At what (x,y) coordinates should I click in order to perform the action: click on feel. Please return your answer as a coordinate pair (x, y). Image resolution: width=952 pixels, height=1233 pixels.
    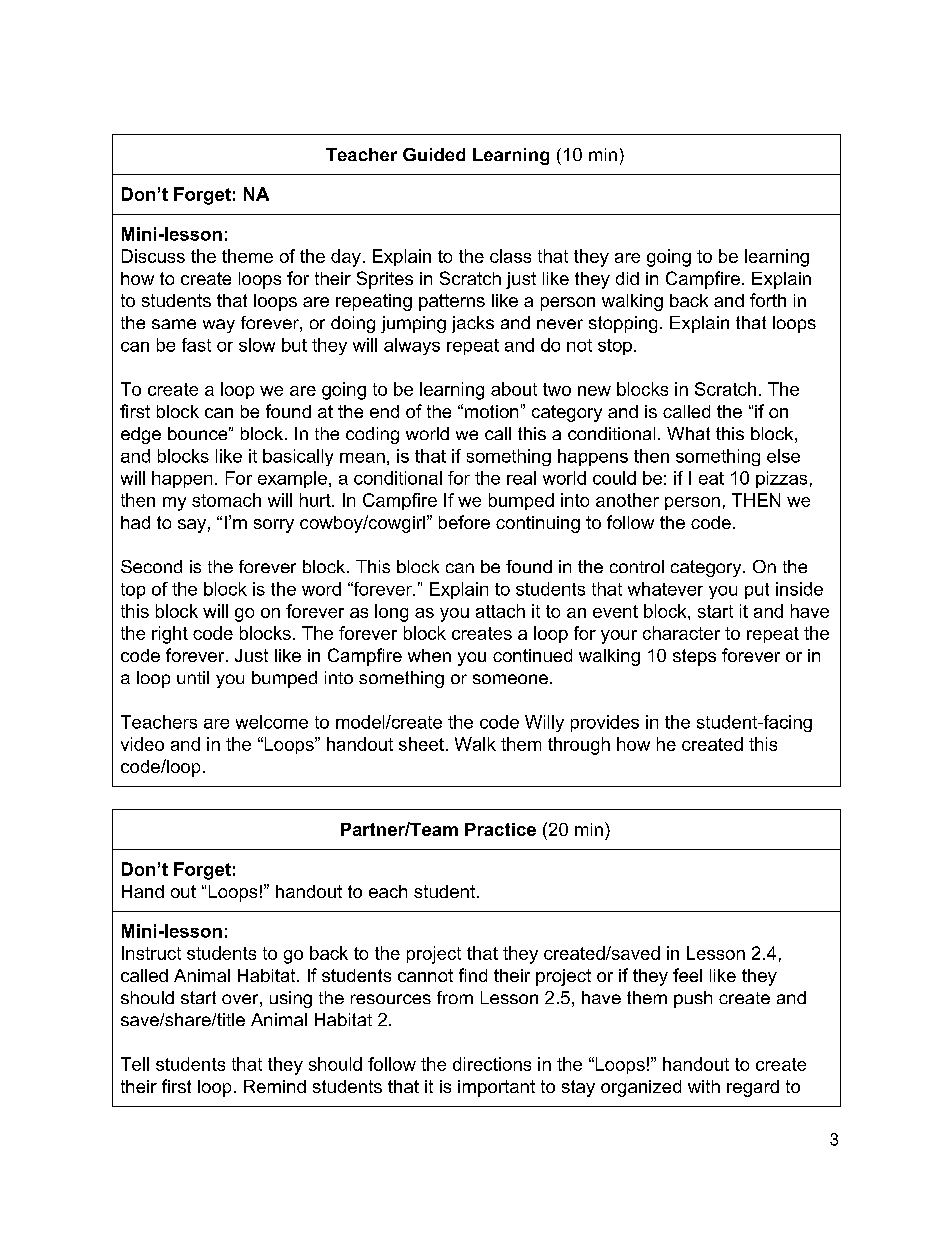
    Looking at the image, I should click on (687, 975).
